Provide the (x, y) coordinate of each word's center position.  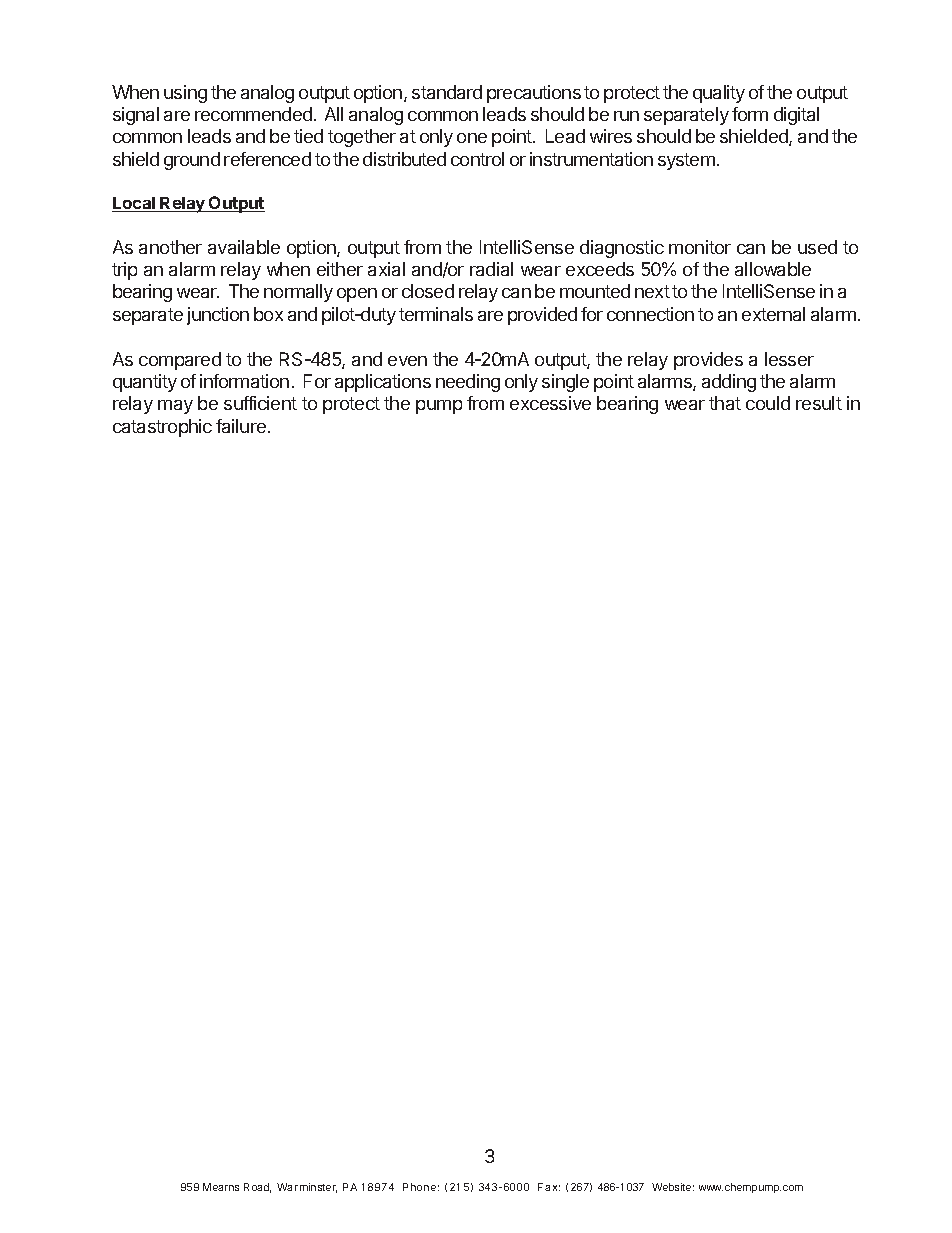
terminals (436, 314)
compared (180, 361)
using (185, 94)
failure (241, 426)
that (725, 403)
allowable (773, 269)
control (477, 159)
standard (447, 92)
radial (491, 269)
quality (719, 94)
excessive (550, 403)
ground (192, 161)
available (244, 247)
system (686, 161)
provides (708, 361)
